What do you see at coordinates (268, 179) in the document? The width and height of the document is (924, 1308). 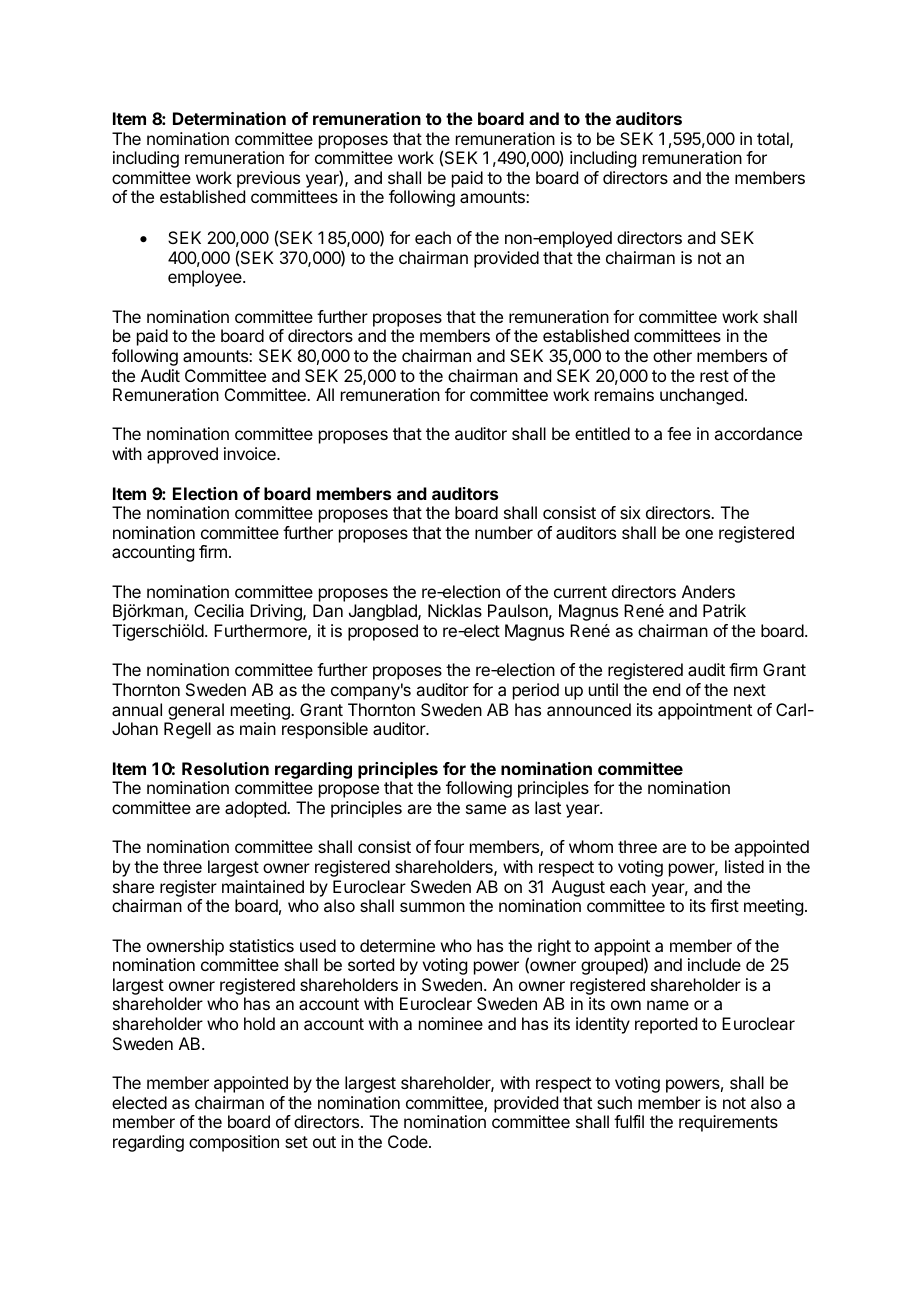 I see `previous` at bounding box center [268, 179].
